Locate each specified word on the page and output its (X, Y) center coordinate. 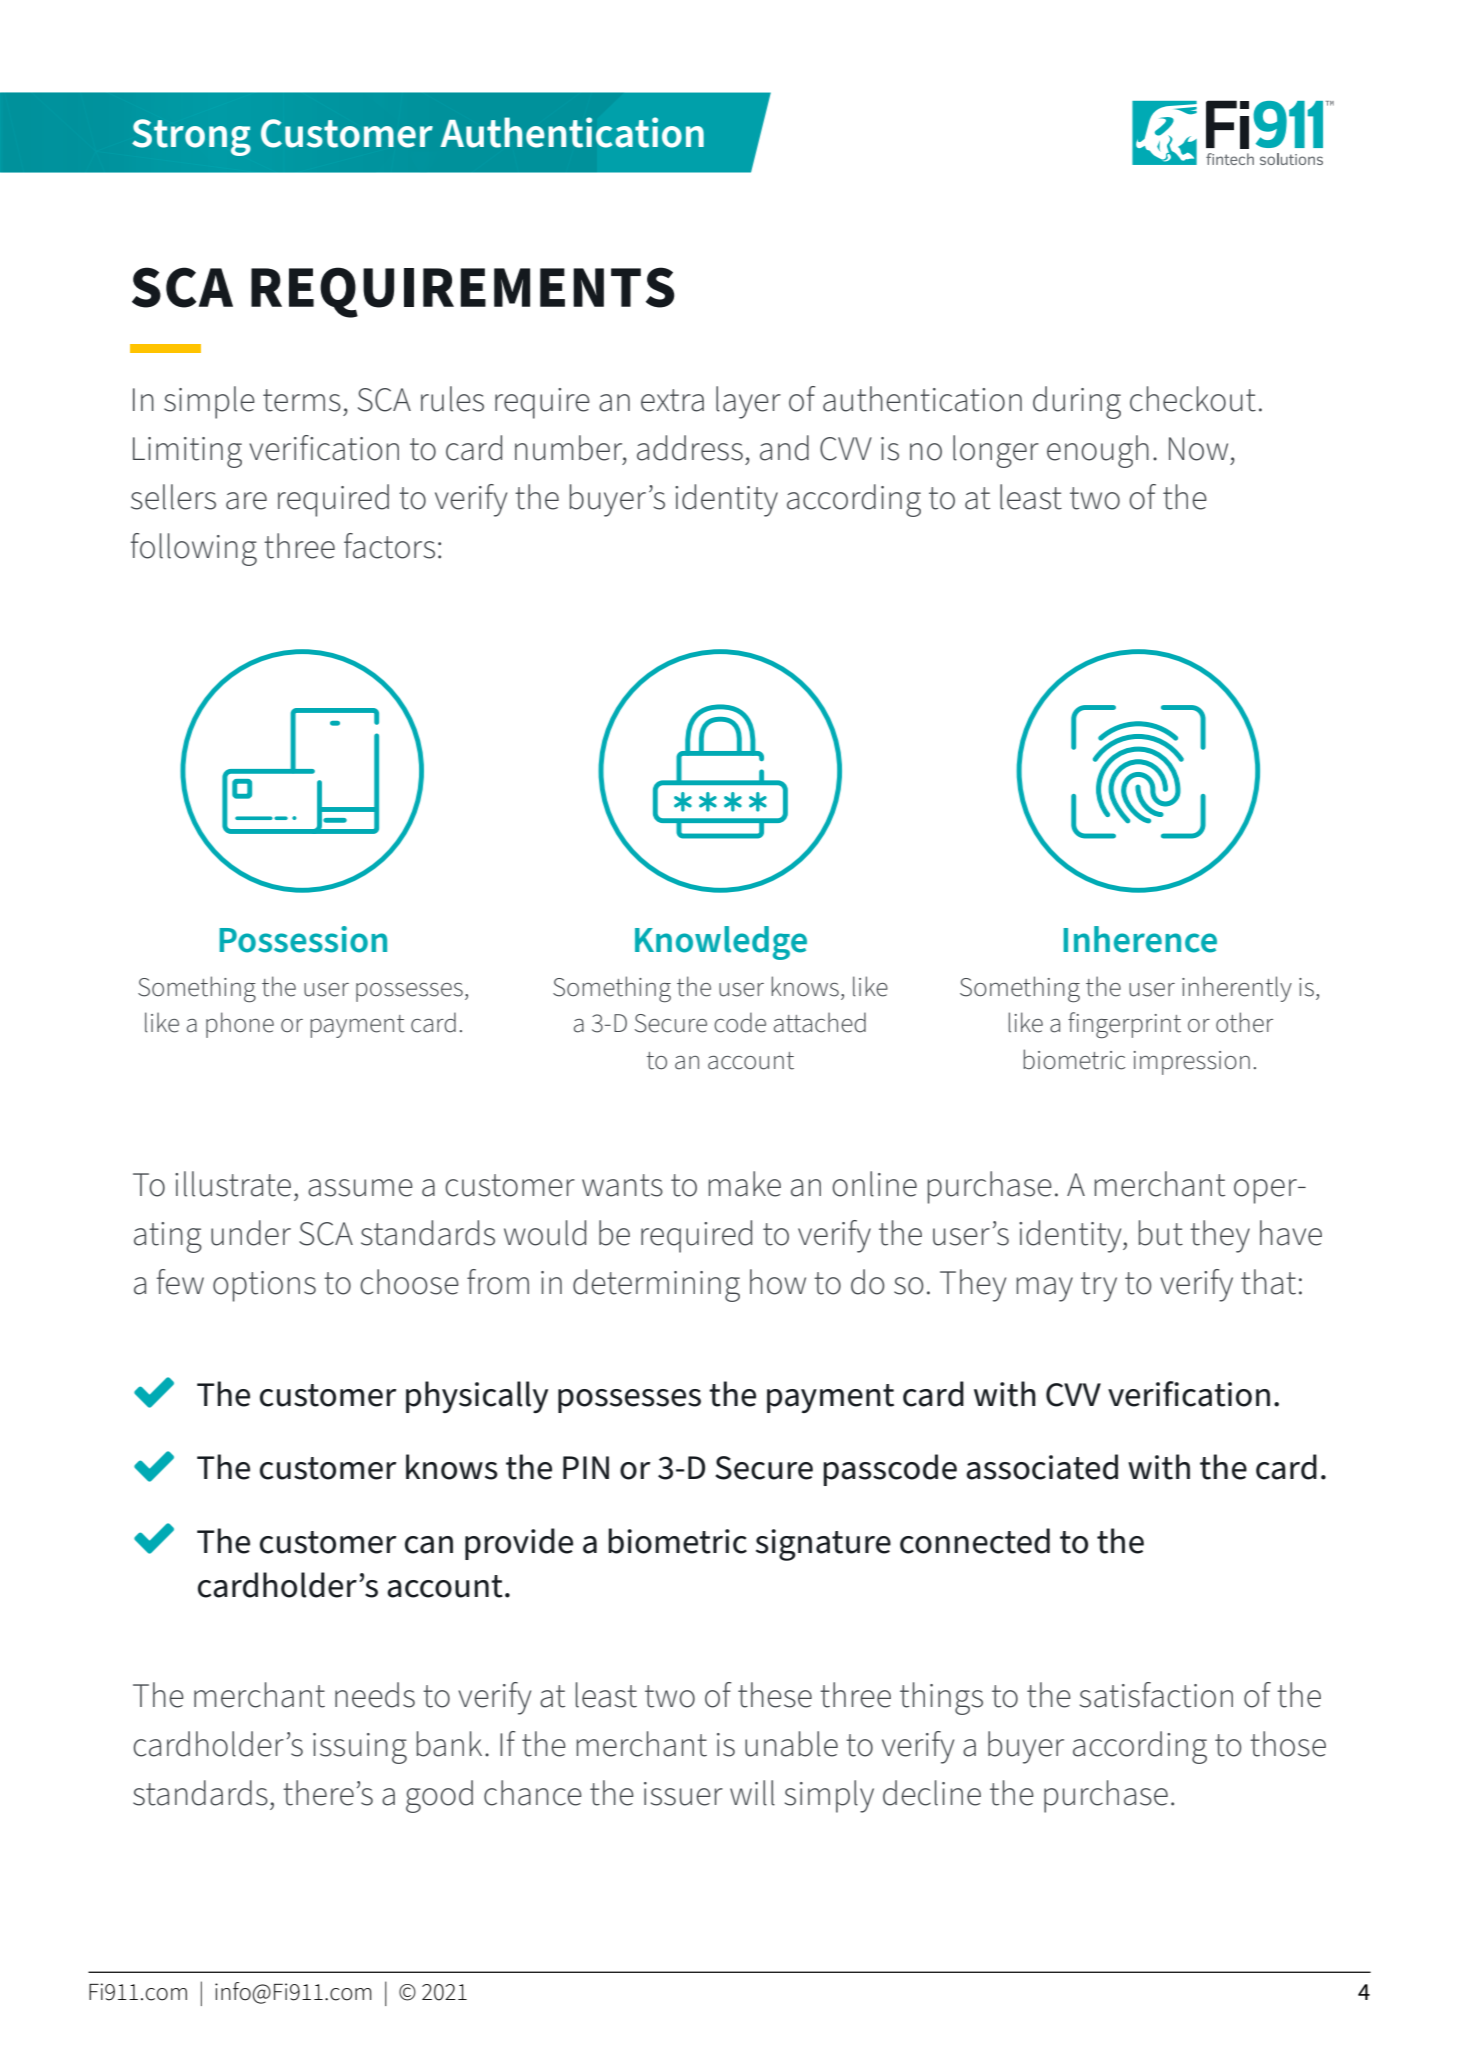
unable (791, 1744)
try (1099, 1287)
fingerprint (1124, 1025)
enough (1098, 451)
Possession (303, 939)
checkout (1193, 399)
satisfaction (1156, 1695)
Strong (191, 137)
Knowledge (721, 943)
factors (389, 546)
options (264, 1286)
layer (748, 402)
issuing (360, 1748)
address (690, 448)
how (778, 1282)
